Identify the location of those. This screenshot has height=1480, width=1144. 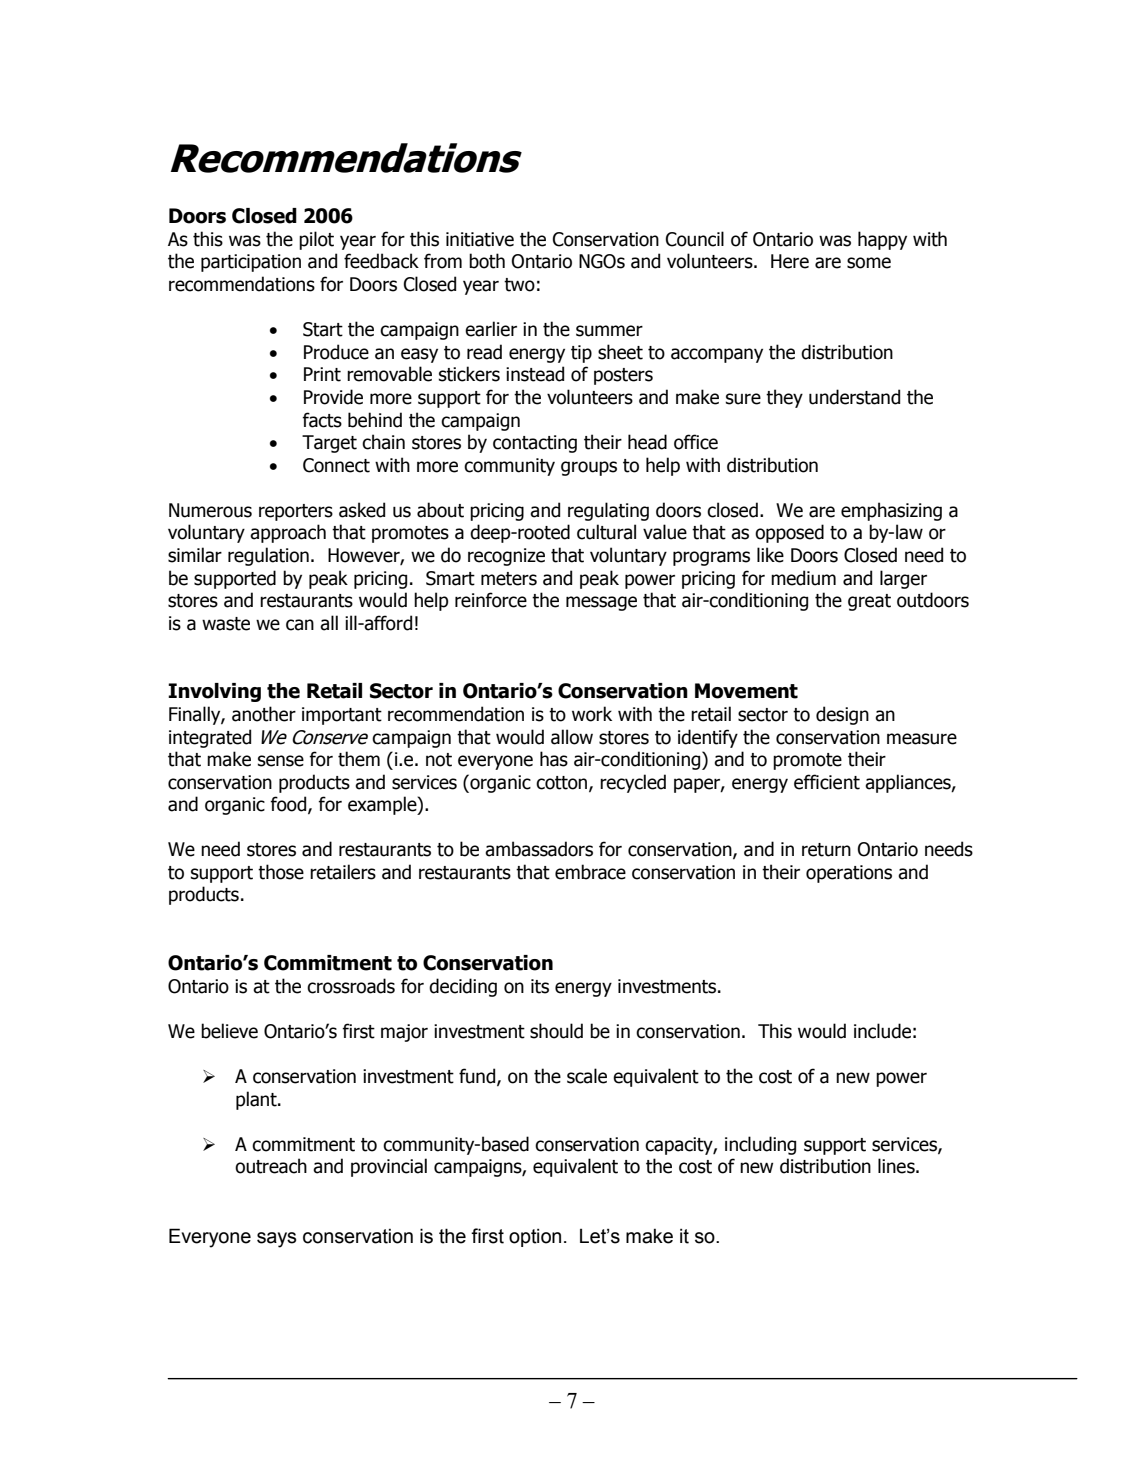
(281, 872).
